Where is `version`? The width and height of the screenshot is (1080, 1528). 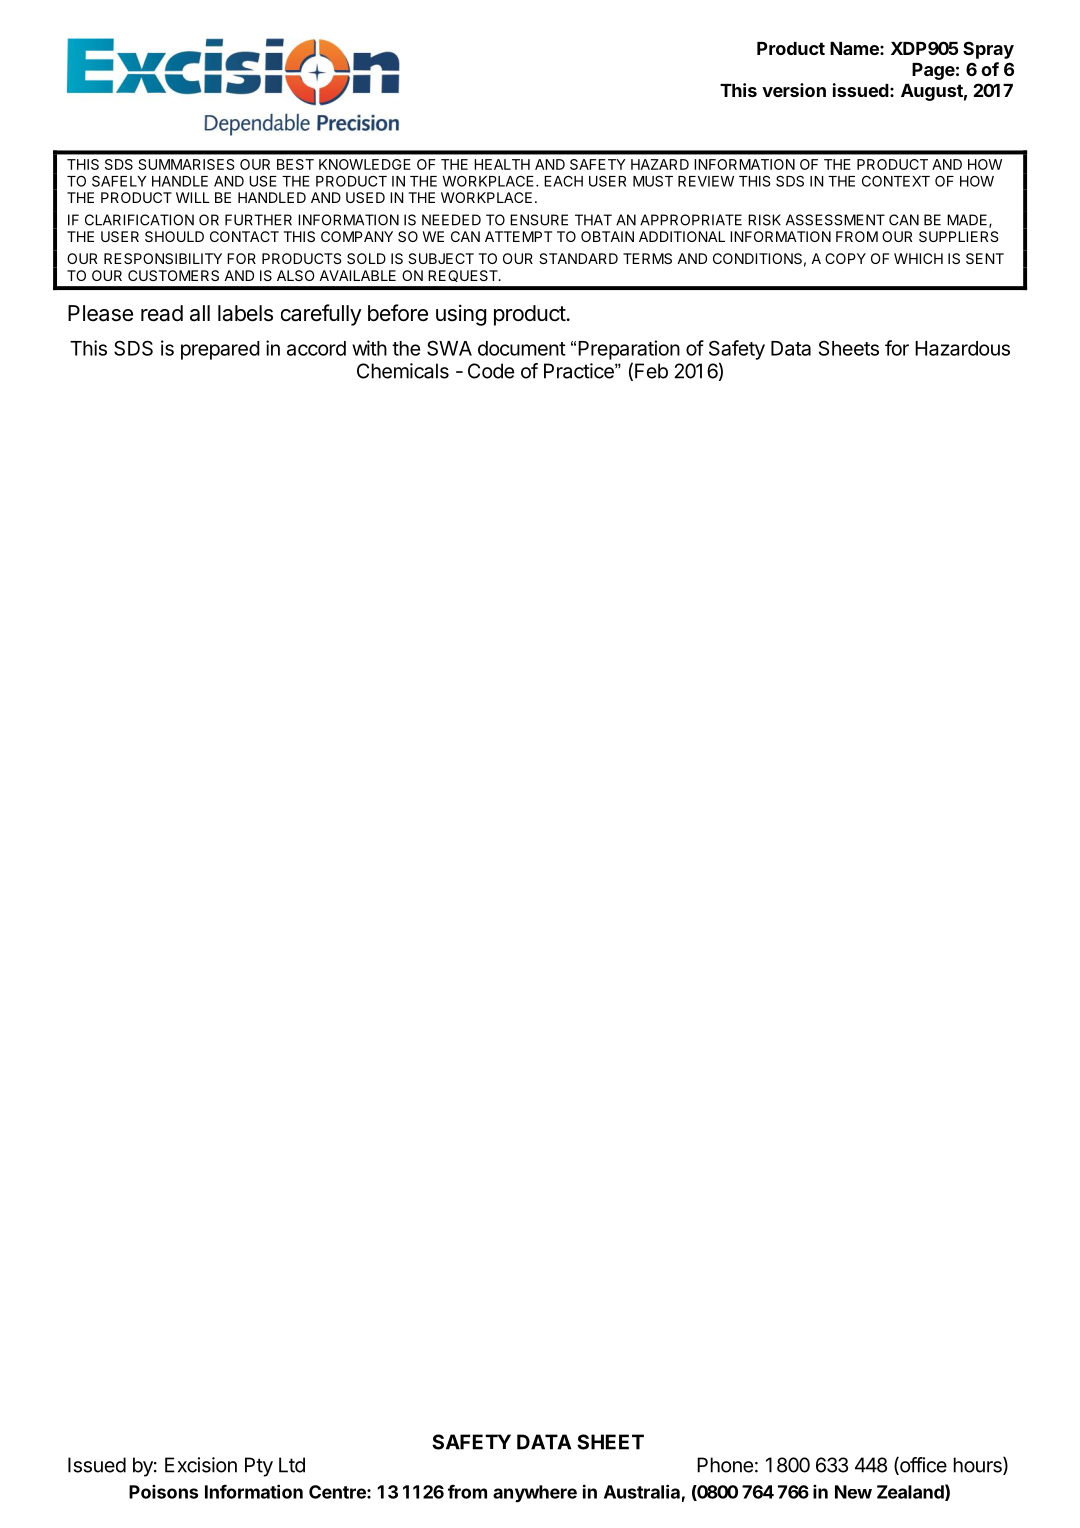
version is located at coordinates (794, 90).
